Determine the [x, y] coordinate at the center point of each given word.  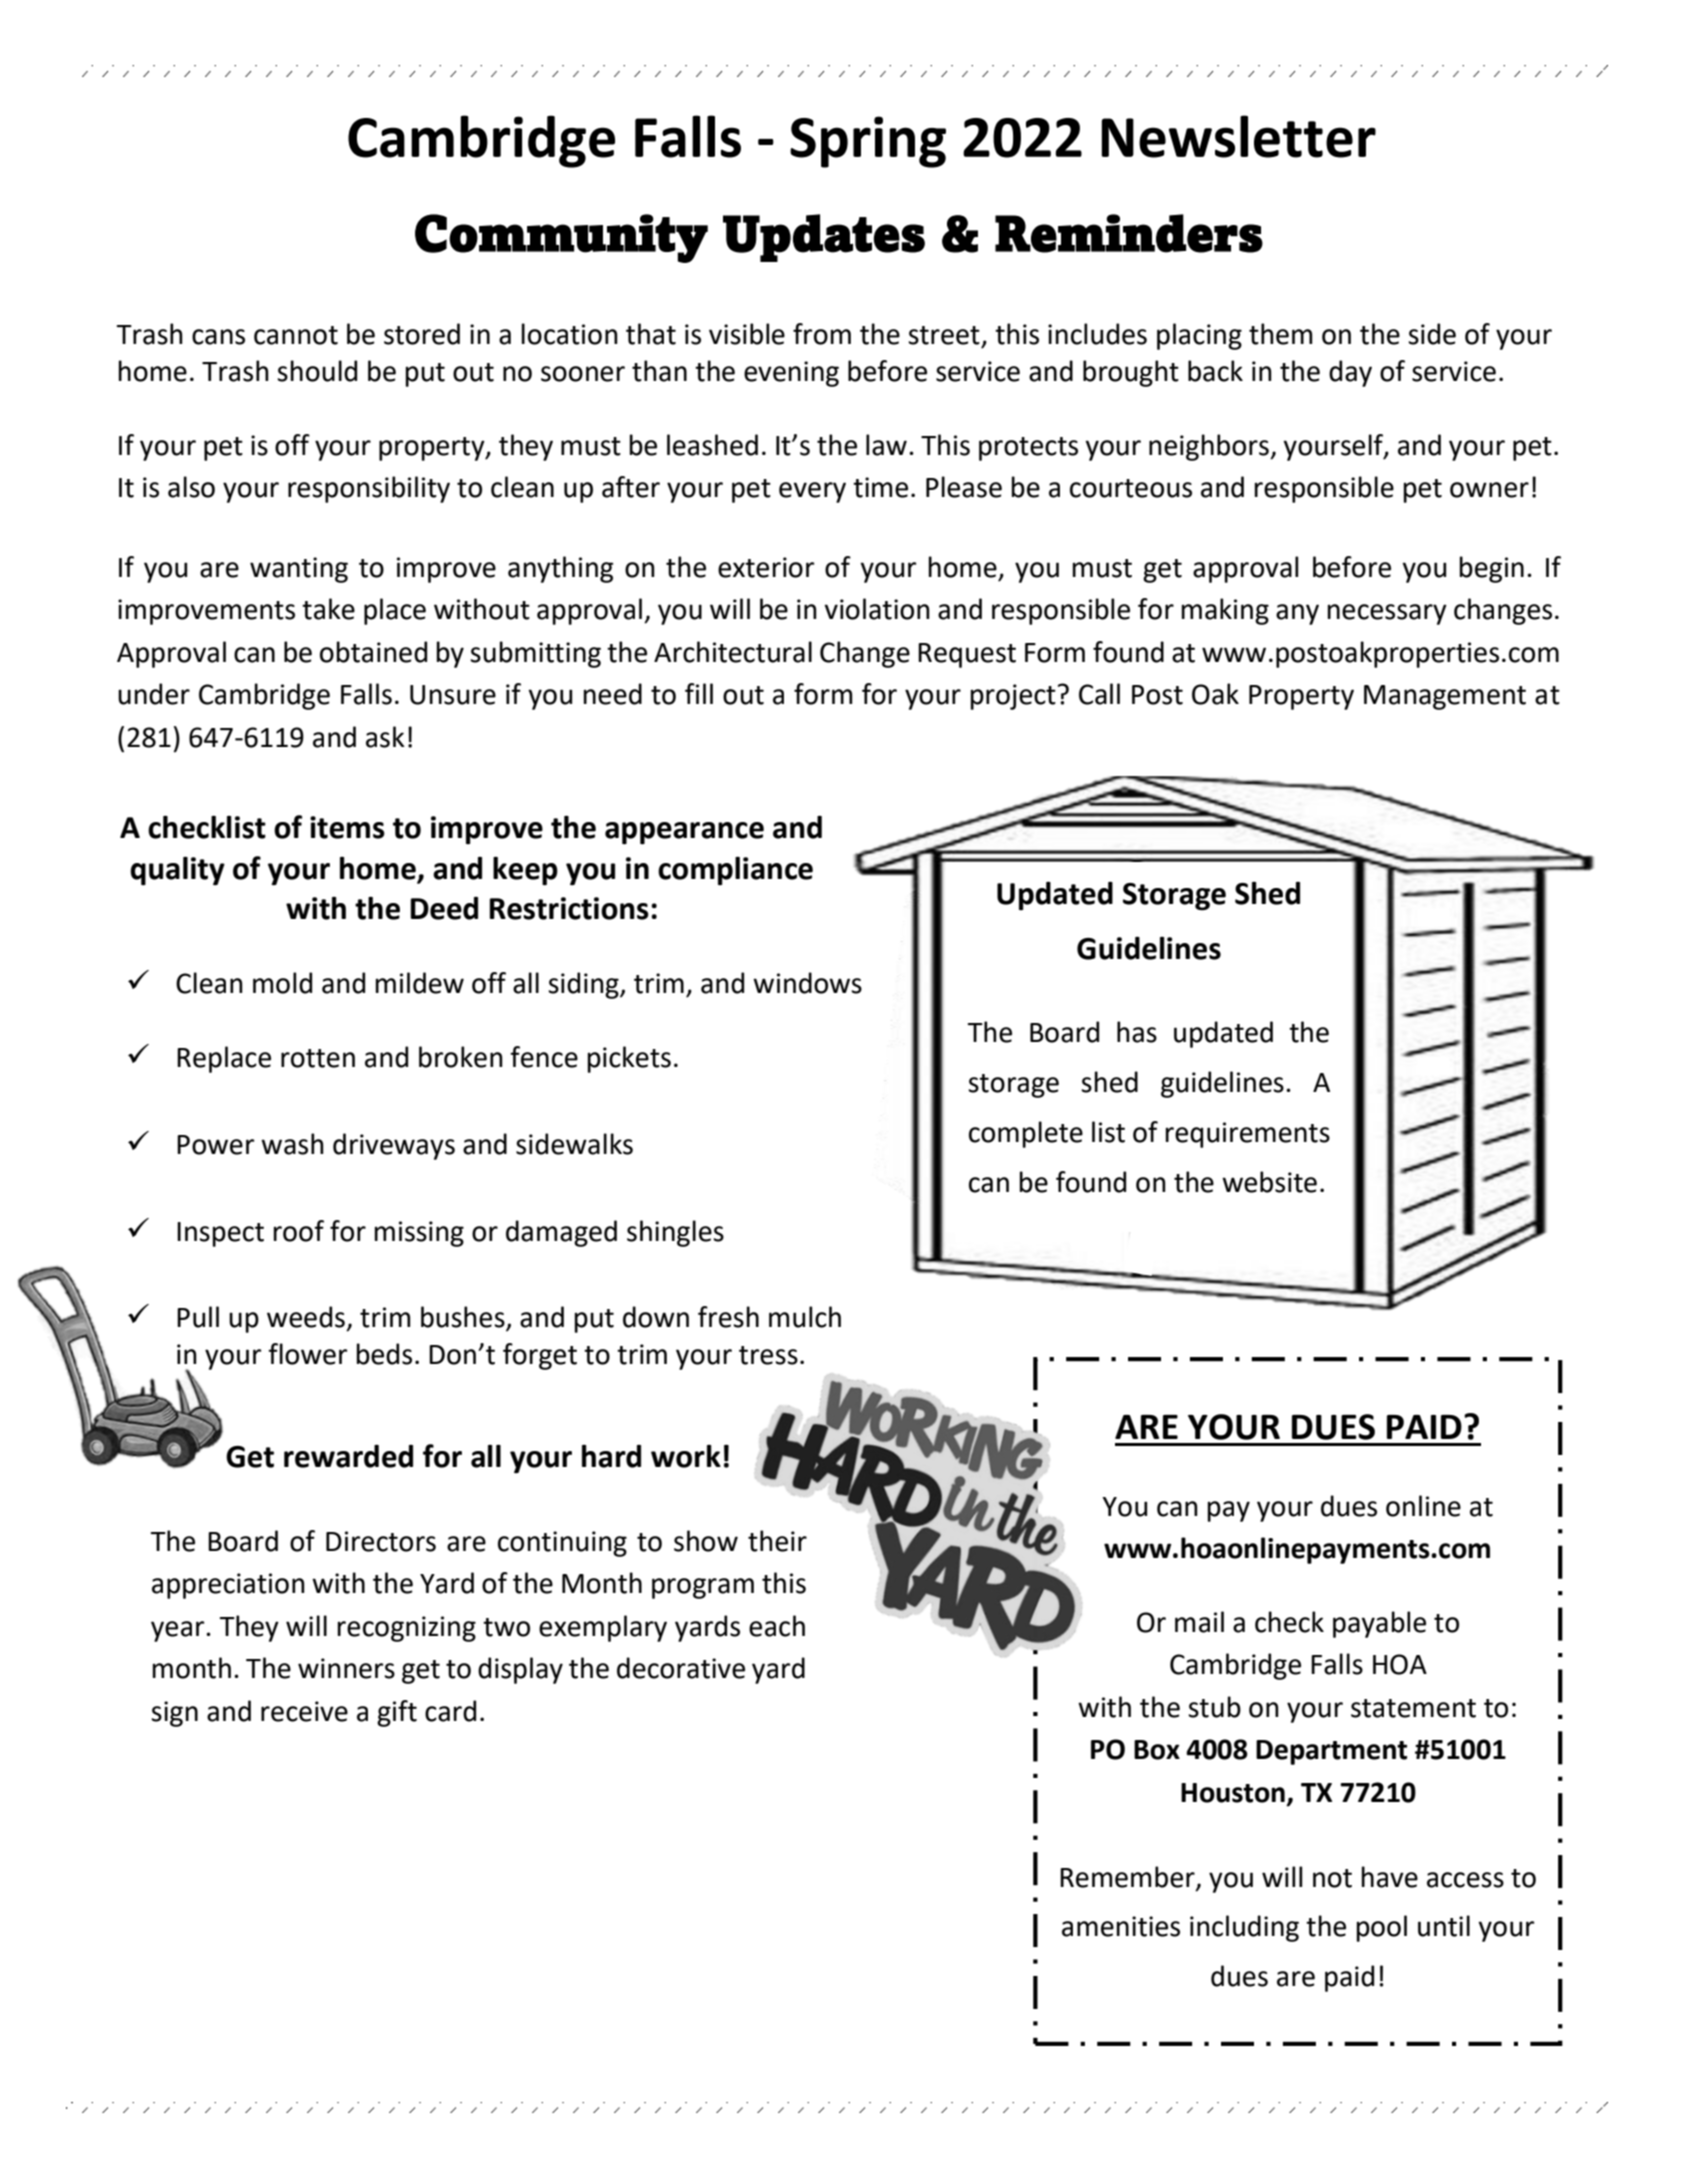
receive [304, 1711]
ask [385, 737]
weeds [306, 1317]
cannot [296, 335]
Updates [824, 238]
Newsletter [1239, 136]
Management [1445, 697]
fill [699, 693]
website [1269, 1182]
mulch [805, 1317]
